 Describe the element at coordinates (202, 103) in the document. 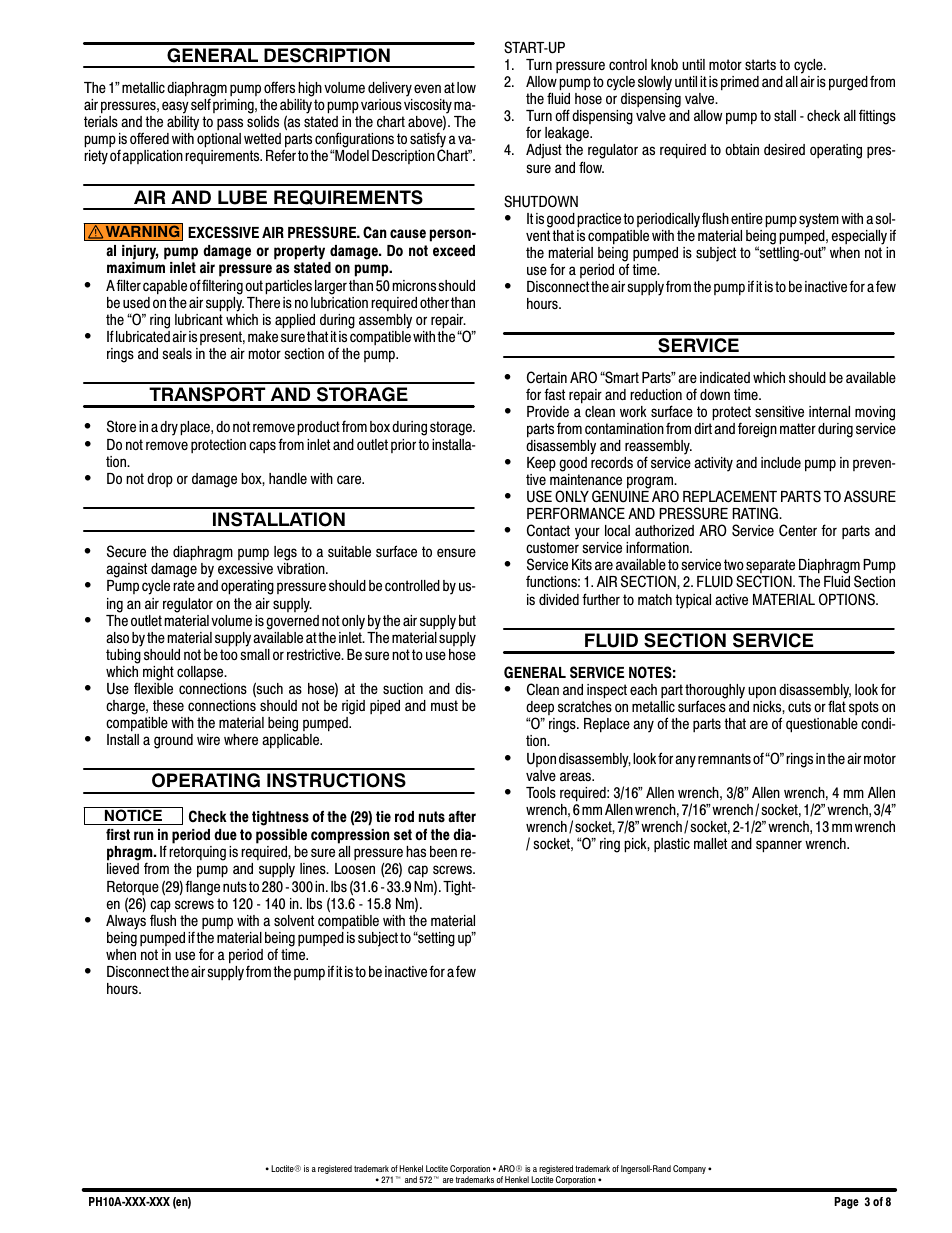

I see `self` at that location.
